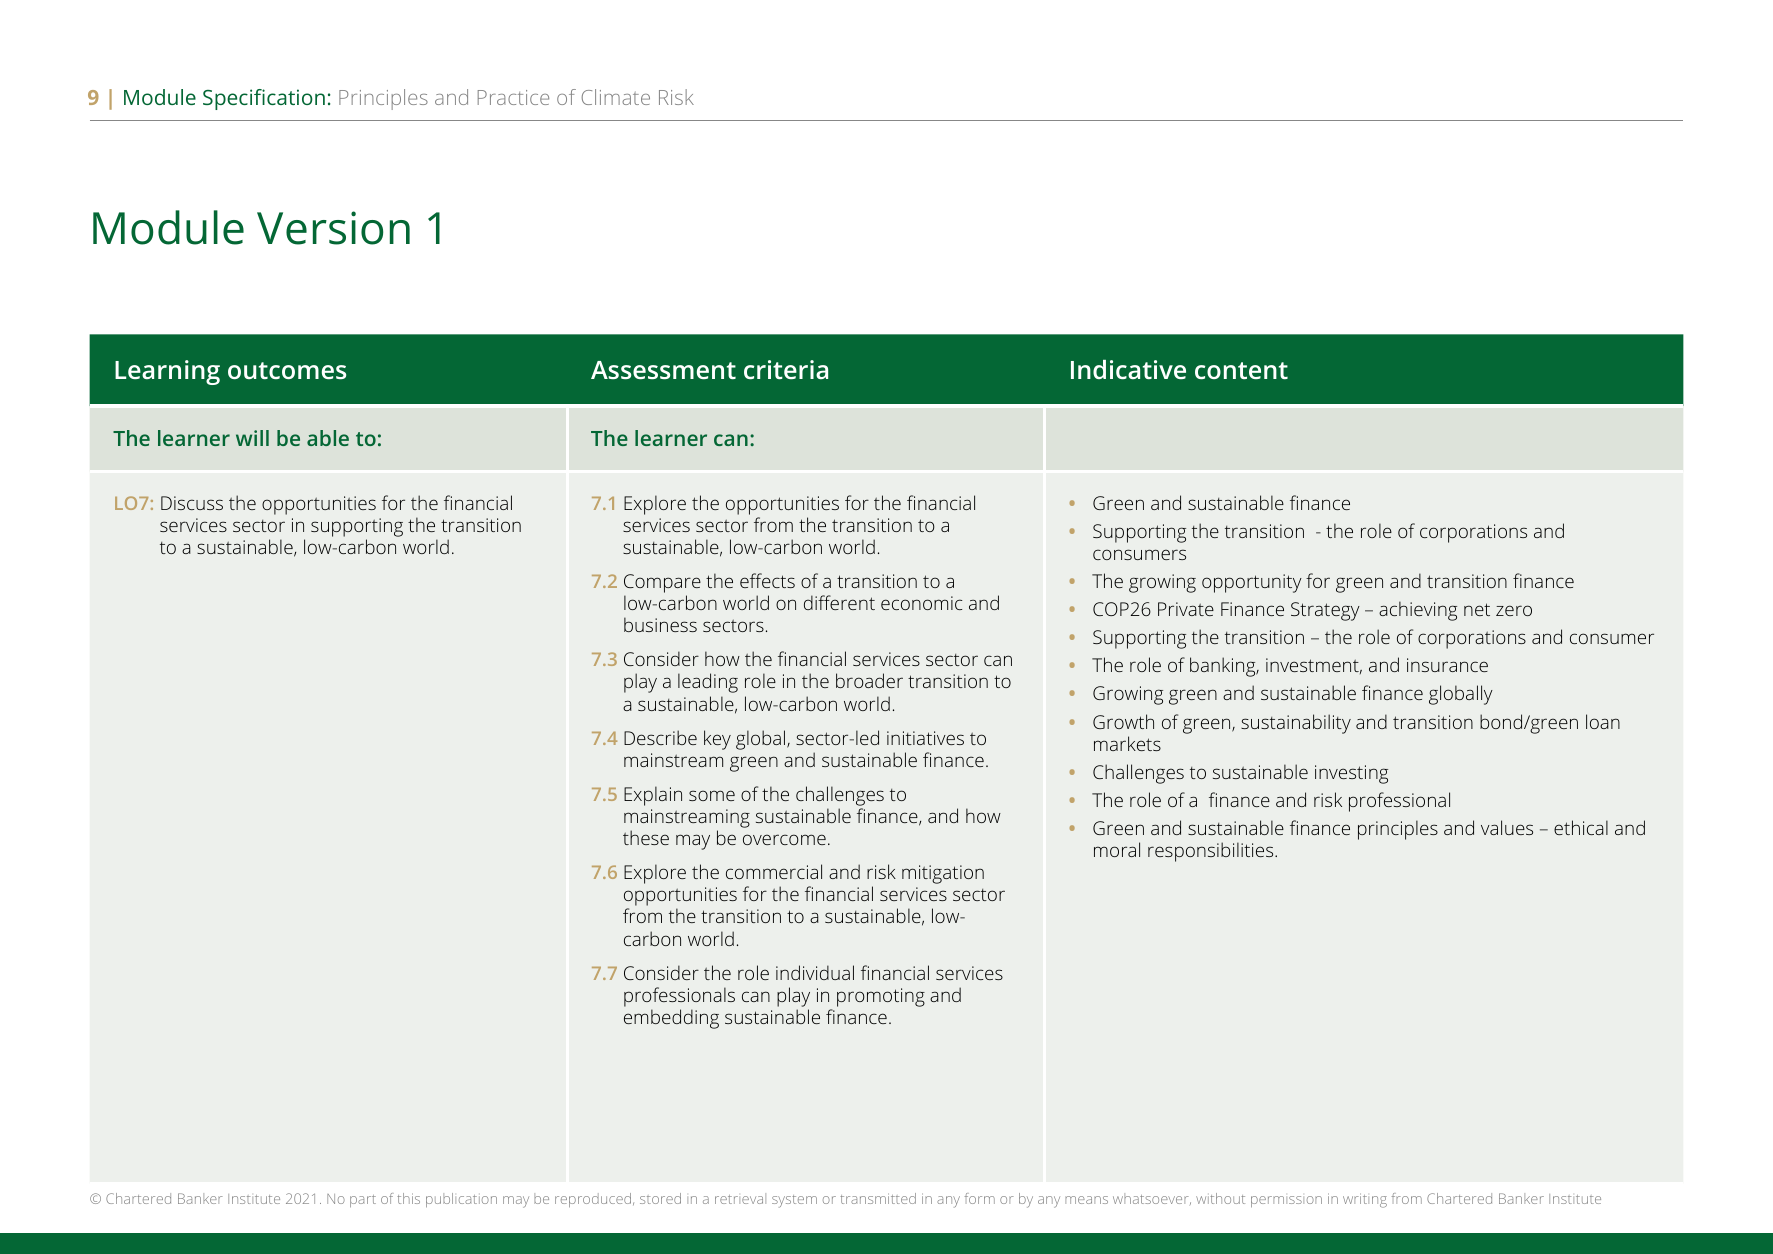  I want to click on writing, so click(1365, 1200).
